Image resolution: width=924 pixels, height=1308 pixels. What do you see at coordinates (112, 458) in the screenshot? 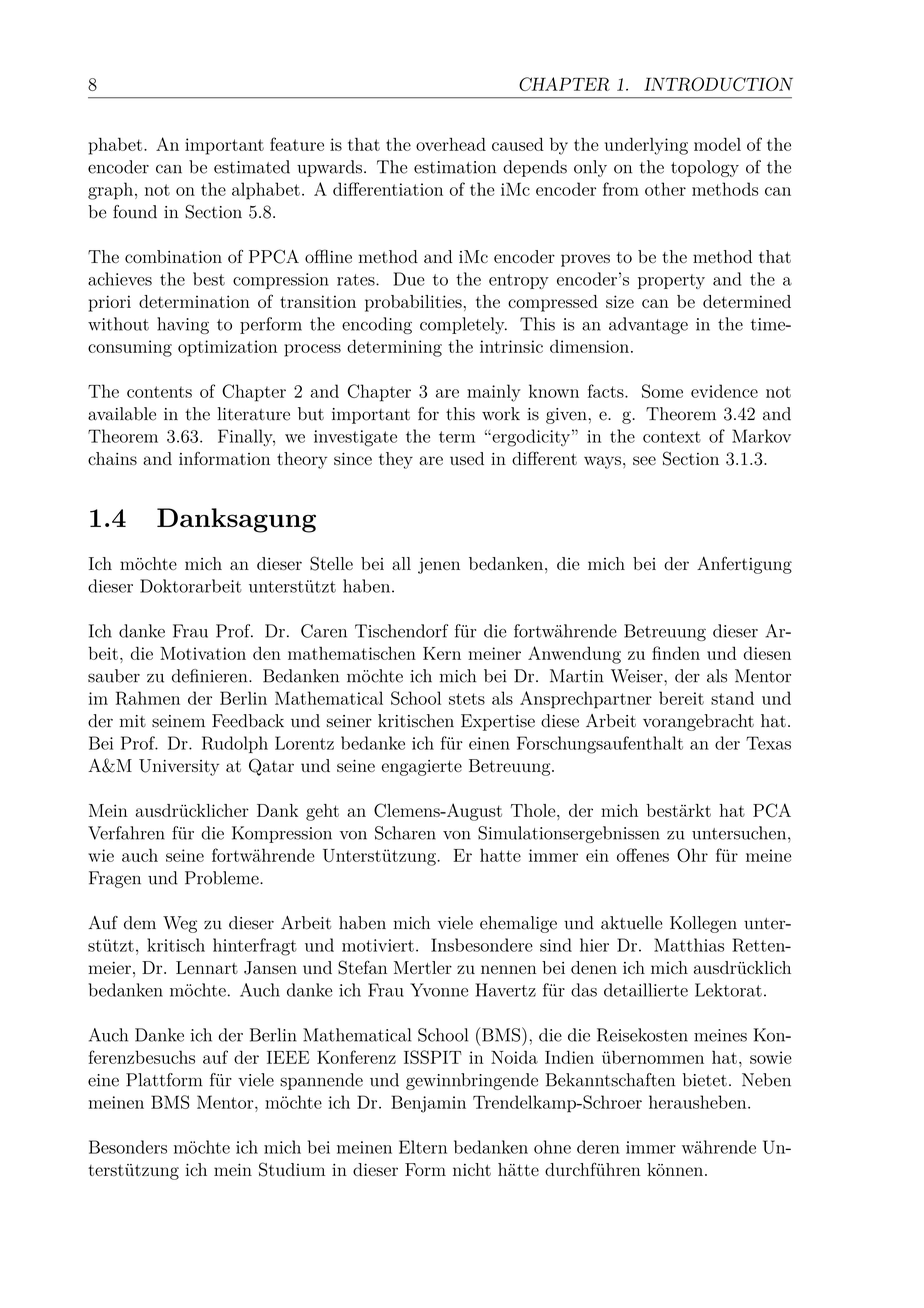
I see `chains` at bounding box center [112, 458].
